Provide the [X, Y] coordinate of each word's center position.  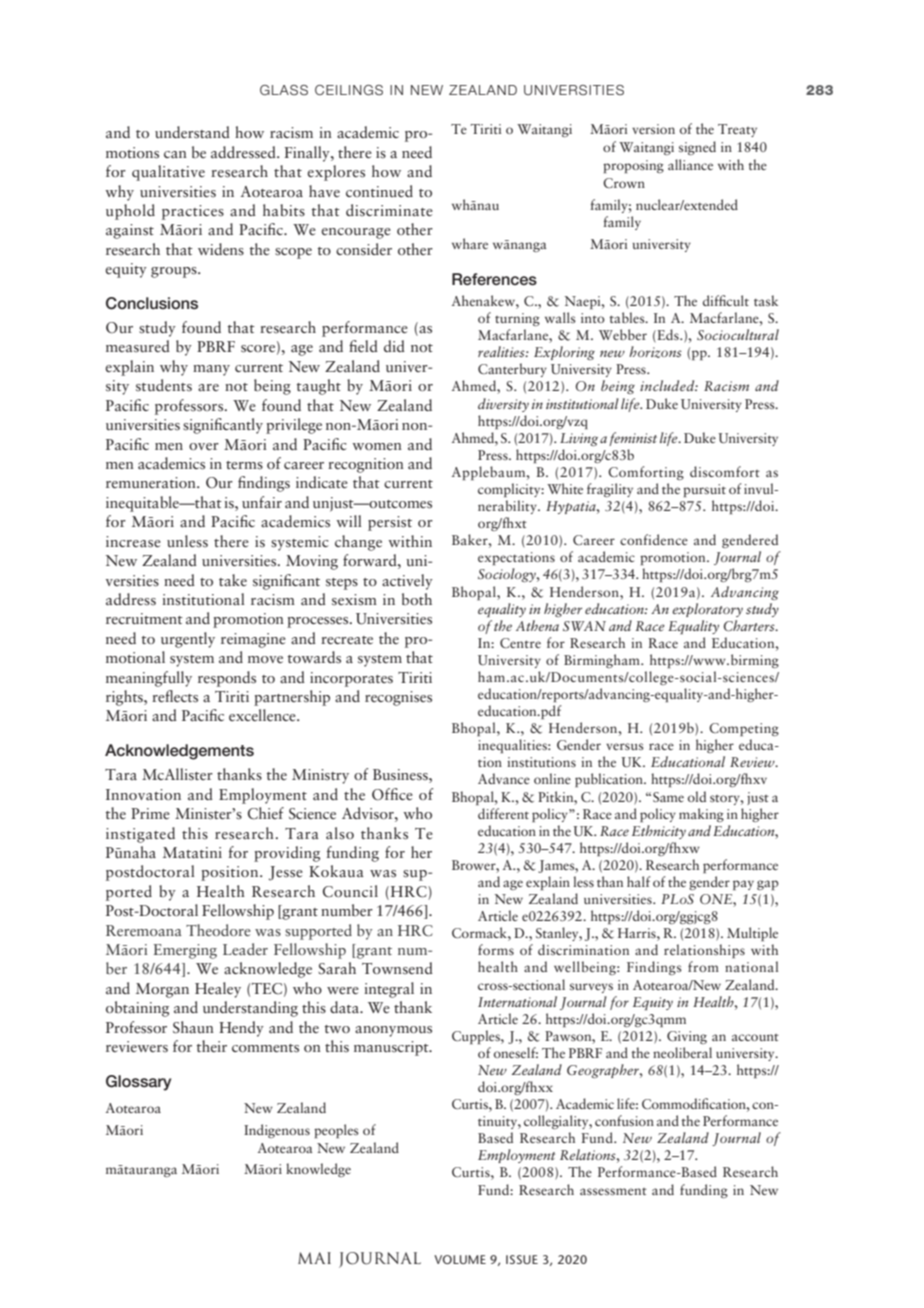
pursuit [704, 490]
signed [697, 148]
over [204, 446]
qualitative [168, 173]
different [503, 813]
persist [390, 523]
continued [379, 191]
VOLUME [460, 1259]
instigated [140, 835]
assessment [613, 1191]
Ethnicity [659, 832]
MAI [314, 1258]
